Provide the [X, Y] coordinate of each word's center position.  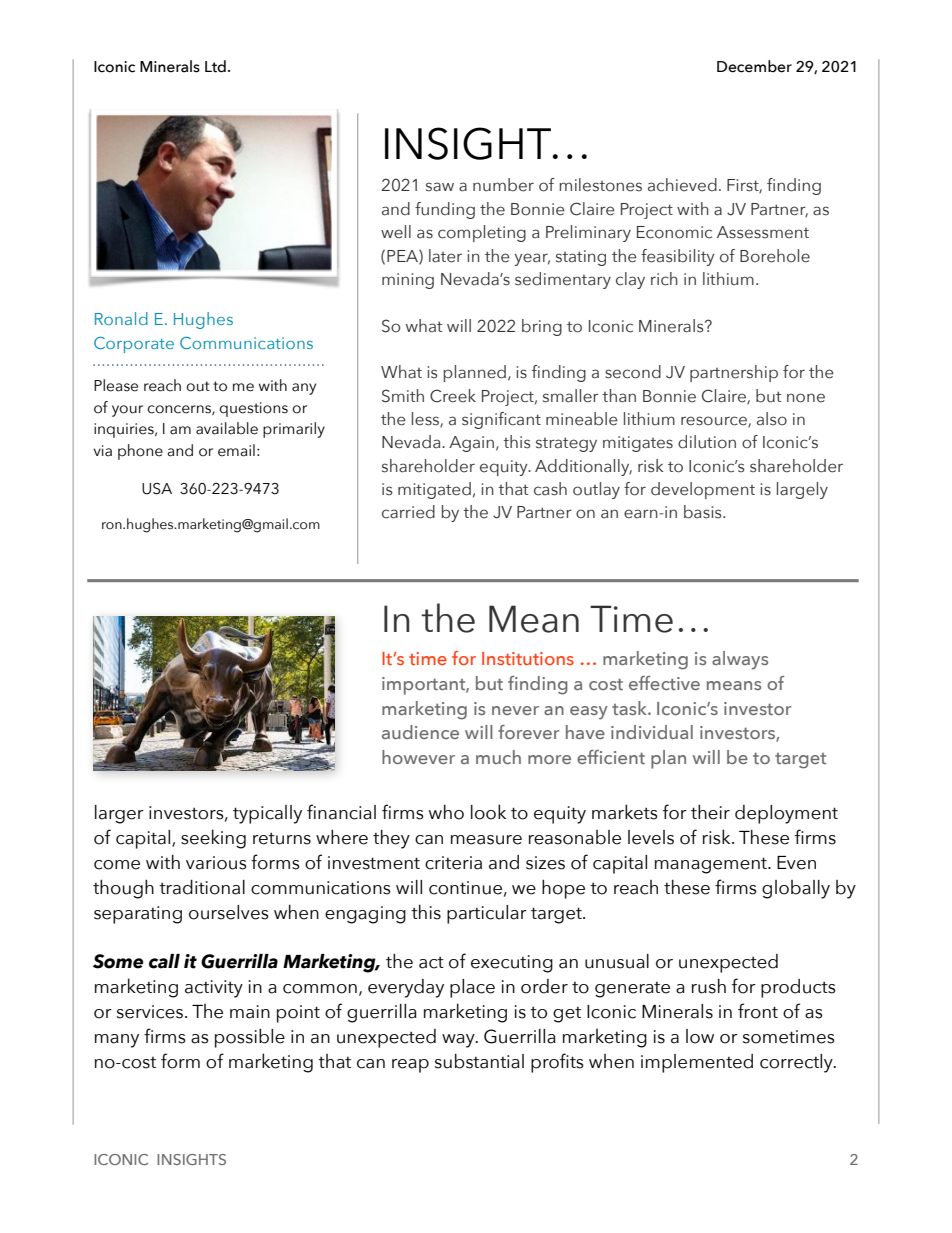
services [151, 1012]
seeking [213, 839]
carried [408, 512]
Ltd [215, 66]
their [710, 812]
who [446, 812]
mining [408, 281]
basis [704, 512]
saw [440, 187]
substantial [479, 1061]
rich [664, 279]
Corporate [134, 345]
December [754, 66]
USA [157, 489]
